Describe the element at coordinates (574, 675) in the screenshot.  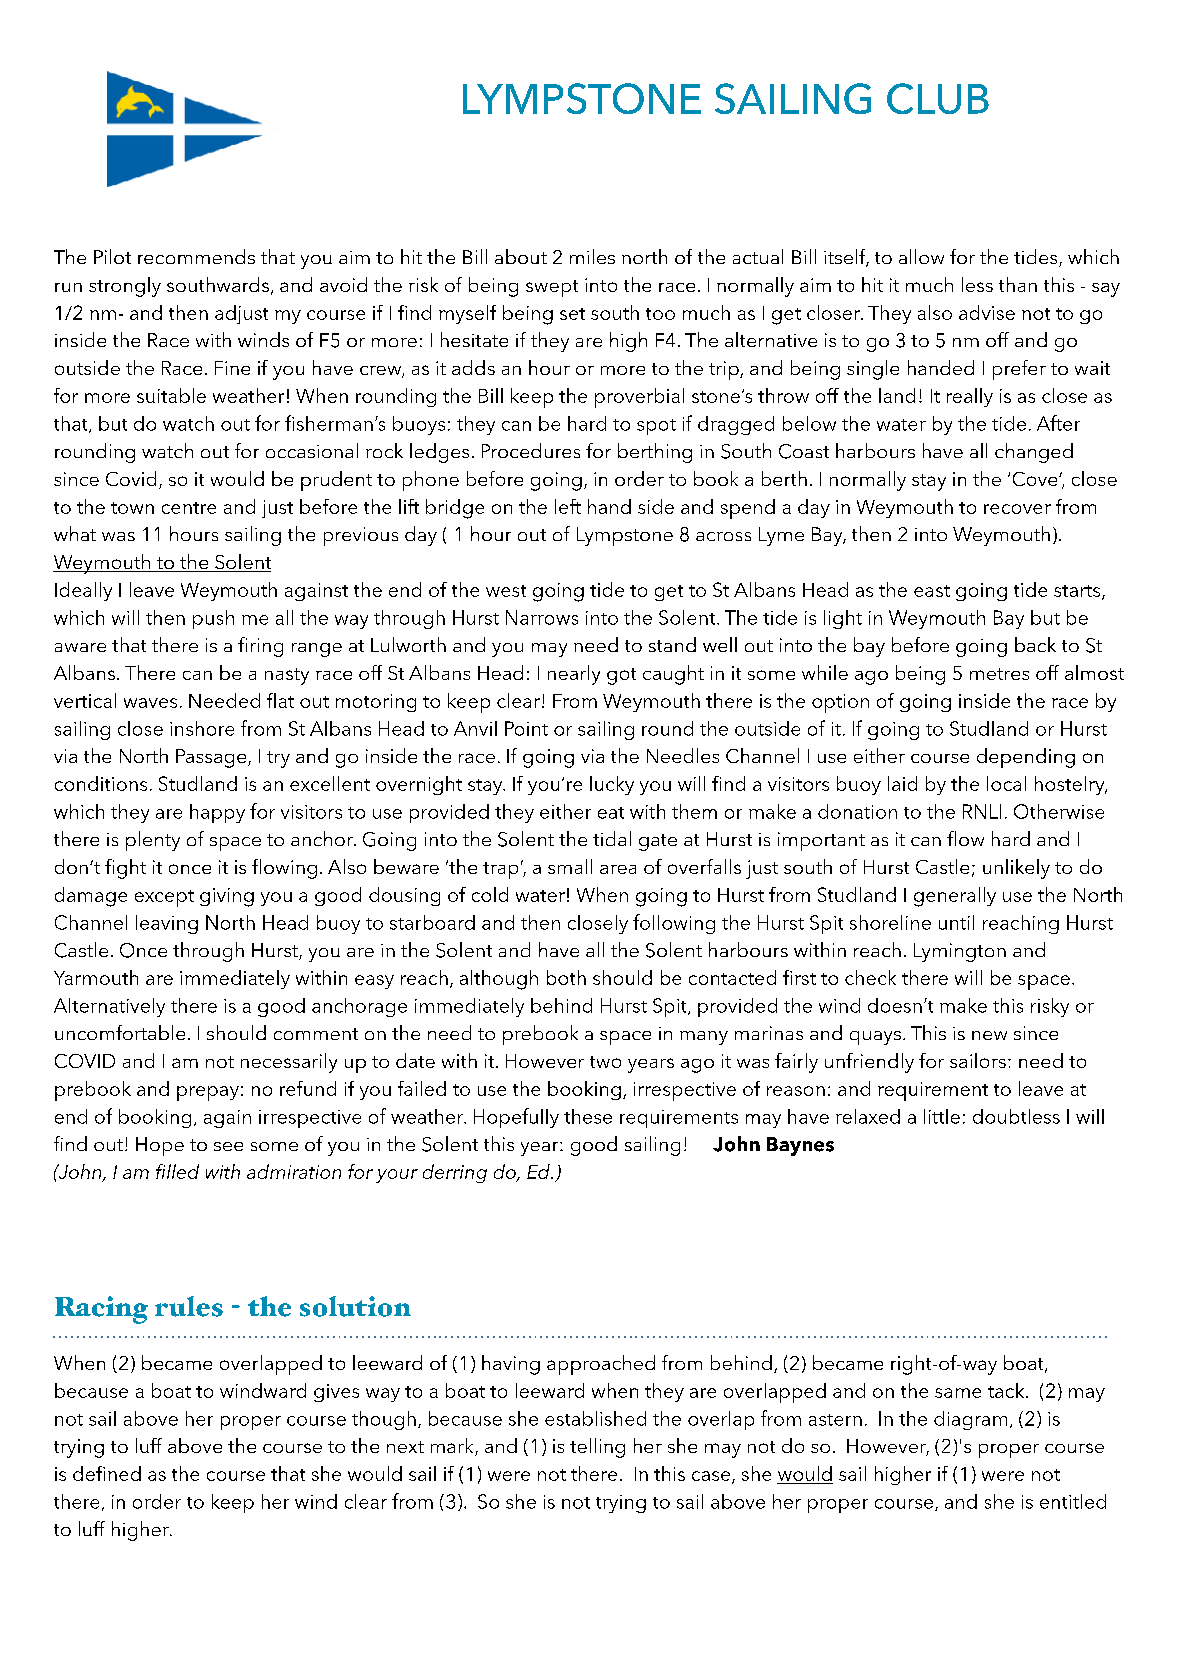
I see `nearly` at that location.
